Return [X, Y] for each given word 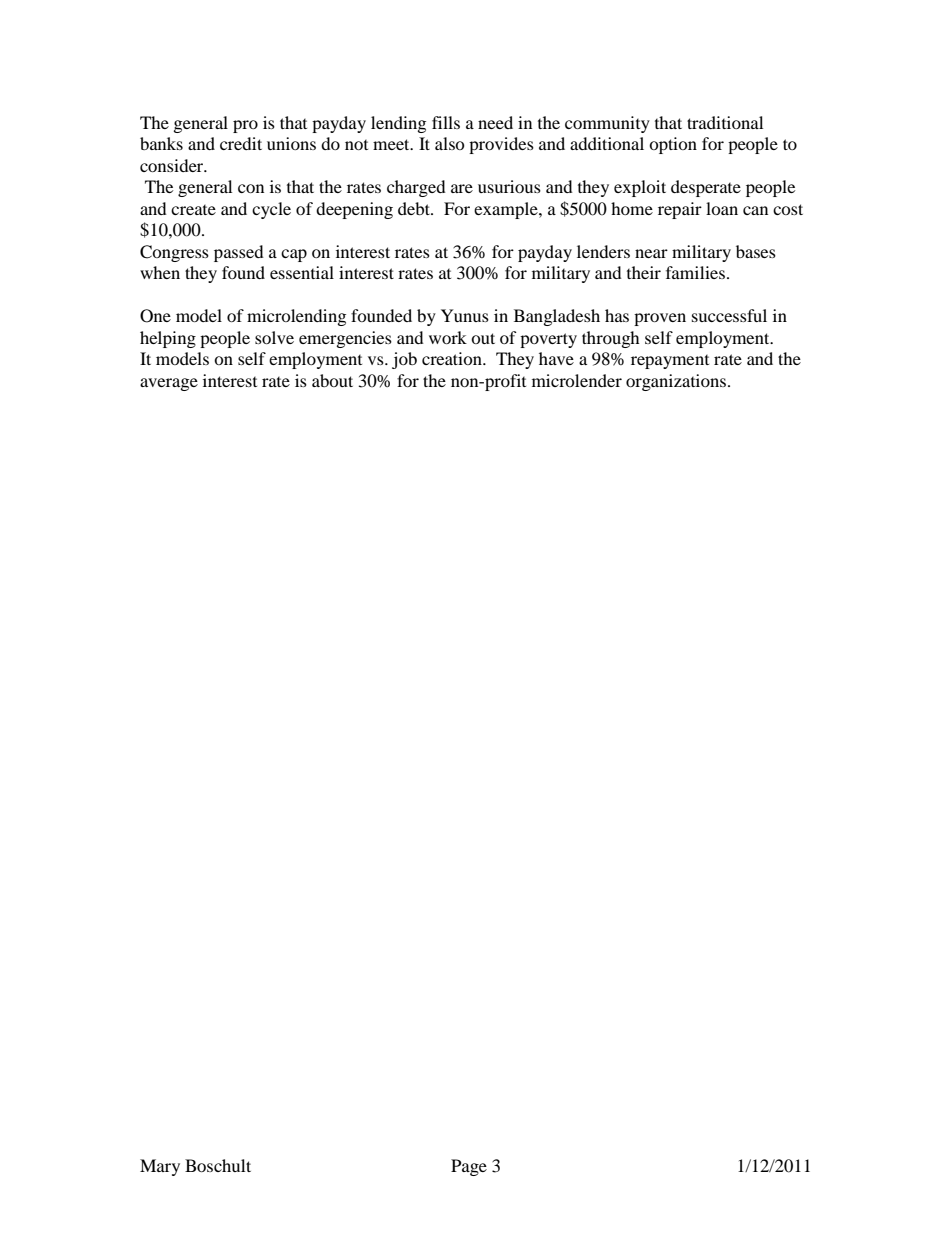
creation [453, 358]
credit [241, 143]
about [332, 380]
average [169, 384]
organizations [677, 382]
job [404, 360]
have [556, 358]
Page [469, 1167]
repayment [670, 362]
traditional [725, 122]
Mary [160, 1167]
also [450, 143]
